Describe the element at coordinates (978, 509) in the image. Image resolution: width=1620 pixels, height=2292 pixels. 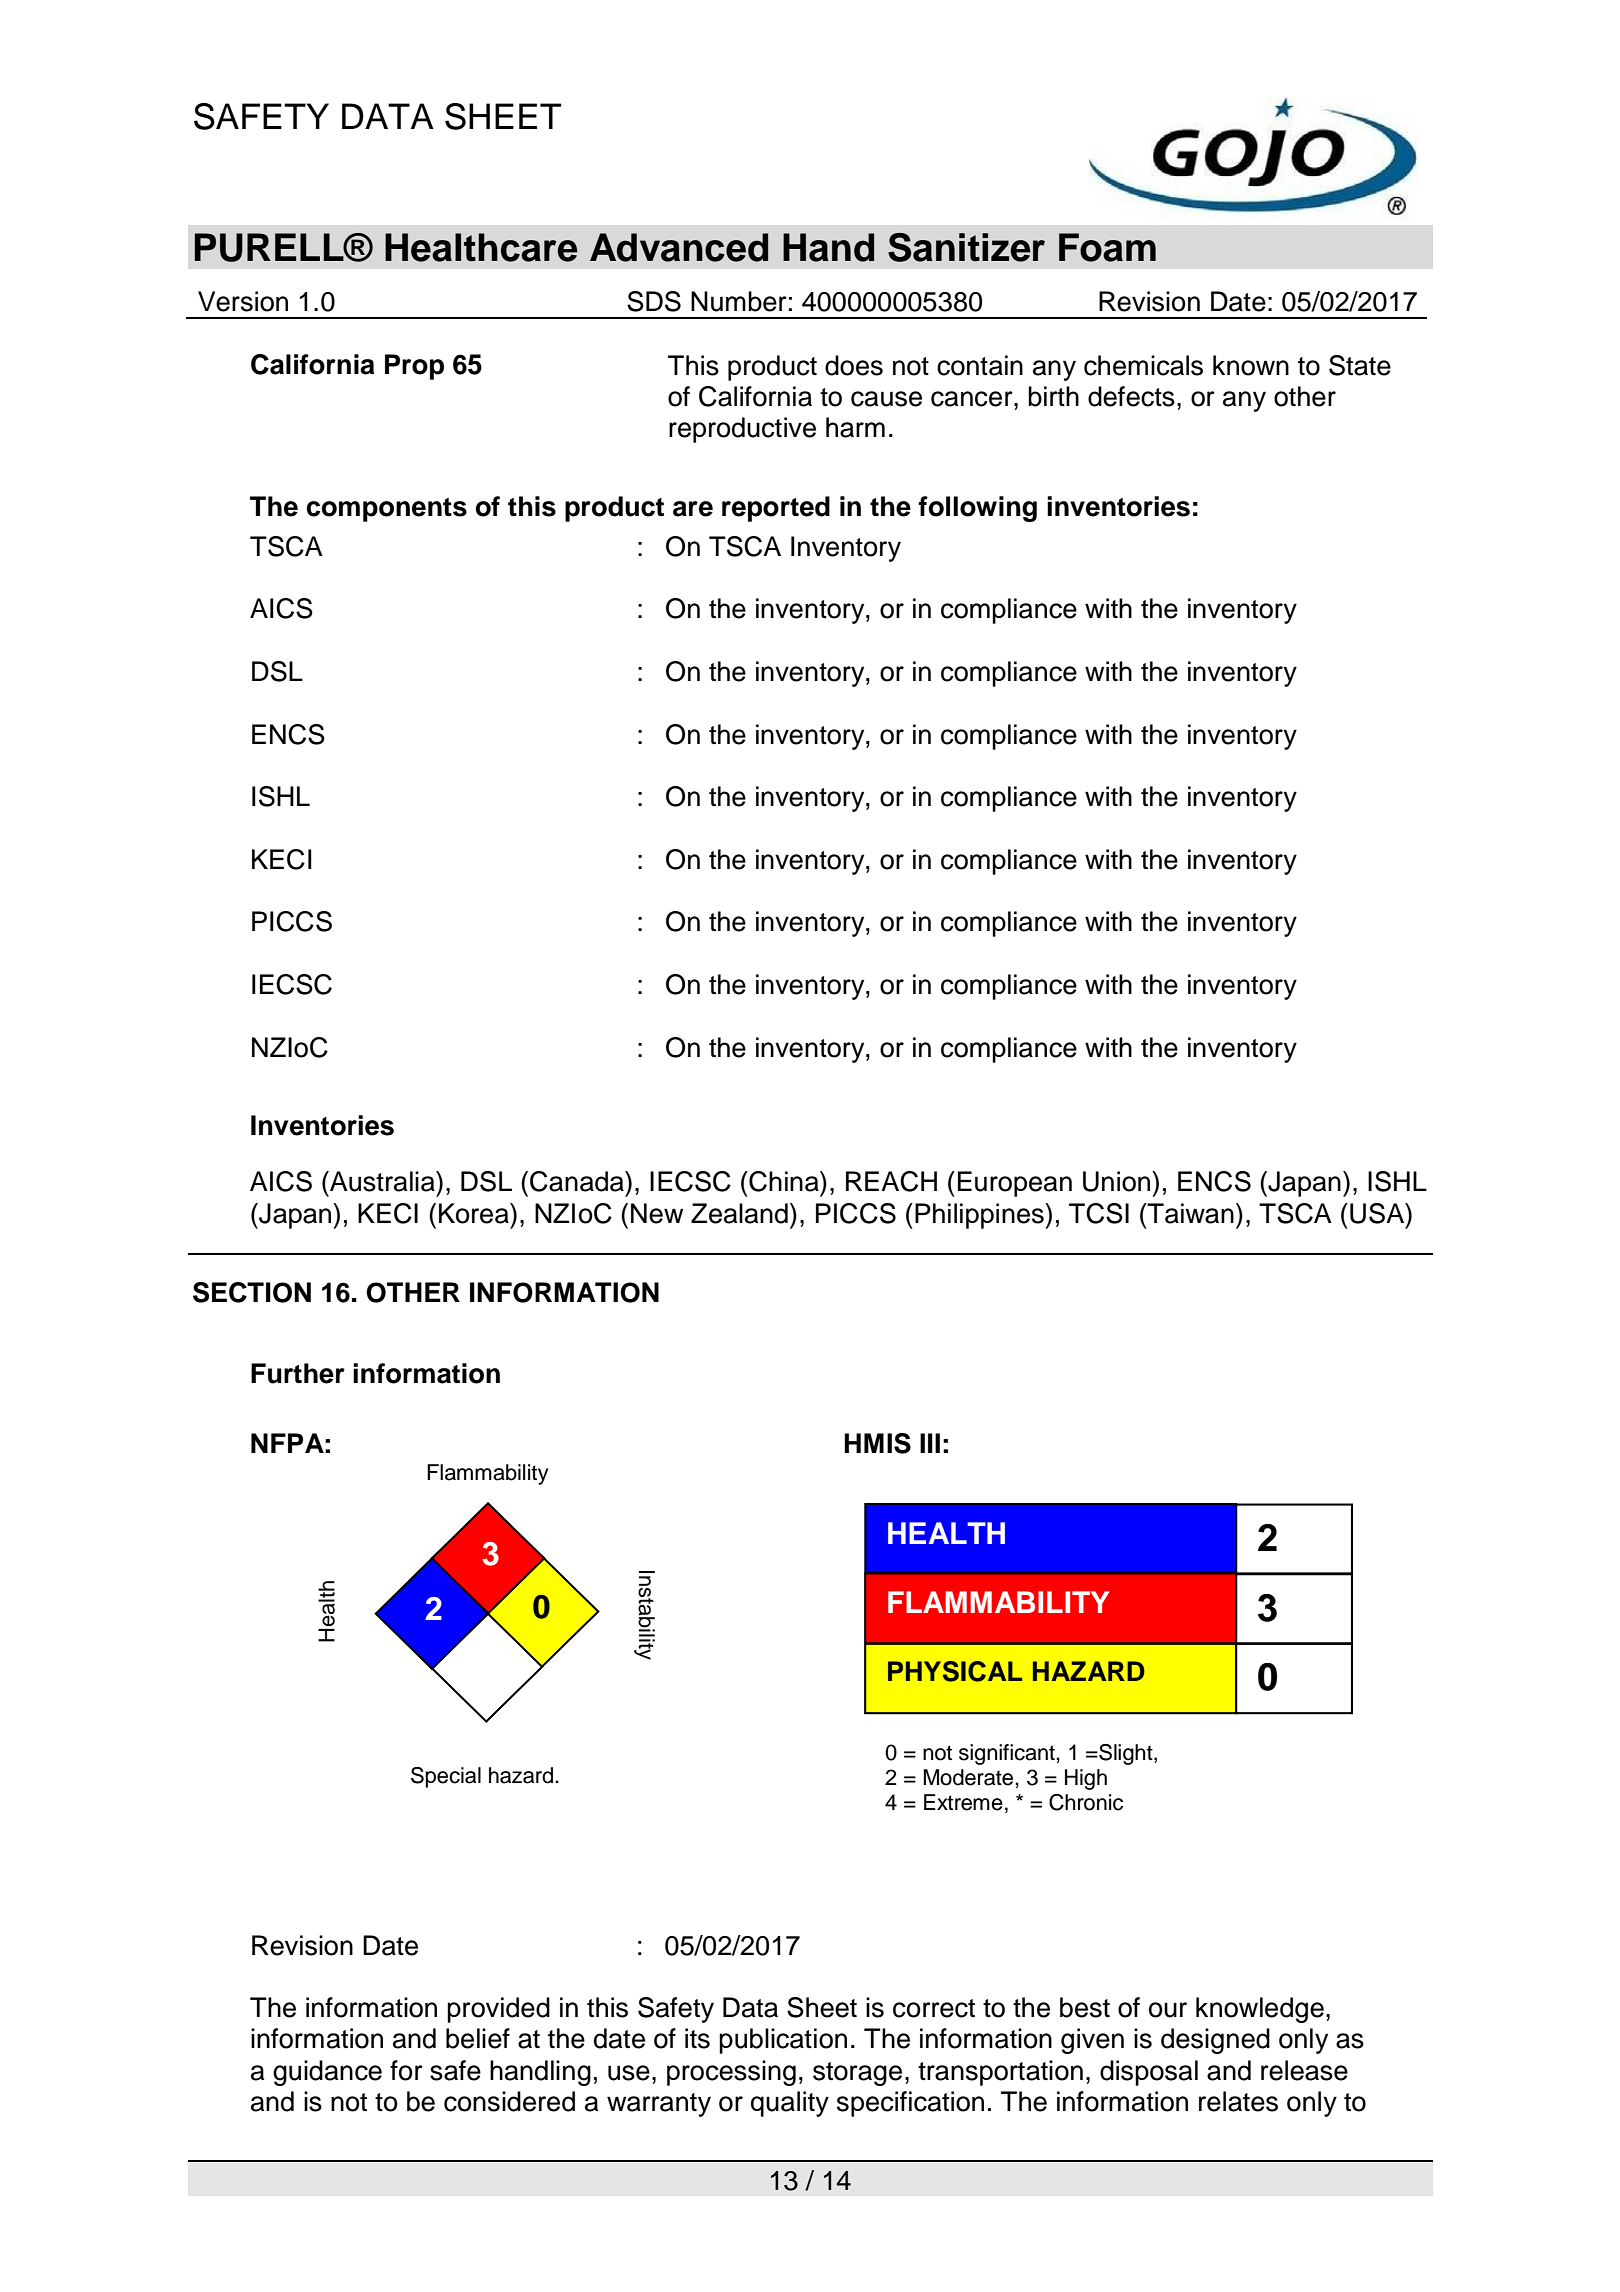
I see `following` at that location.
